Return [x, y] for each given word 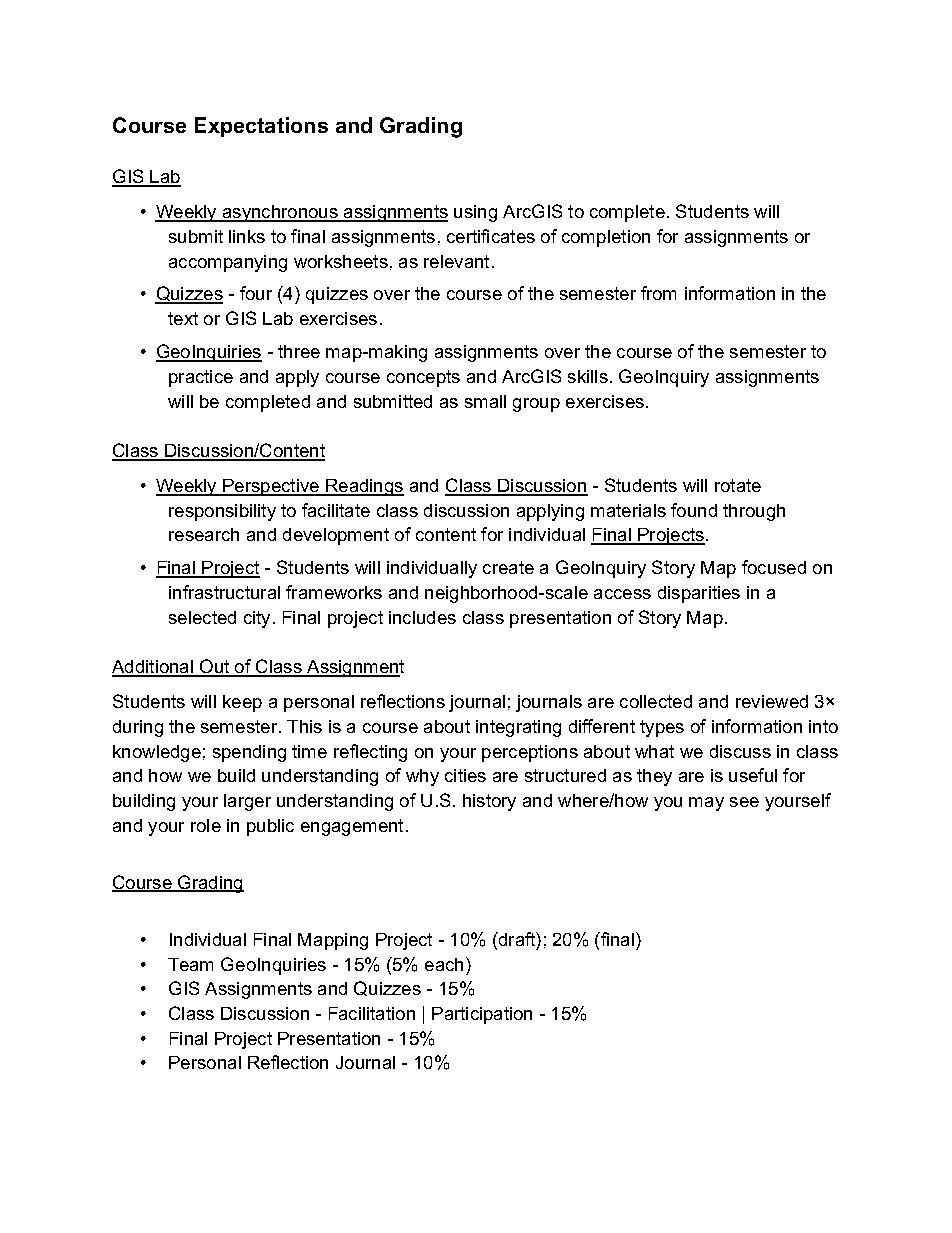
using [475, 213]
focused [774, 567]
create [508, 567]
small [485, 401]
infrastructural [224, 592]
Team [190, 964]
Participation [482, 1015]
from [658, 293]
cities [465, 775]
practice [201, 378]
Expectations [261, 127]
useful [753, 775]
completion [606, 238]
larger [247, 802]
